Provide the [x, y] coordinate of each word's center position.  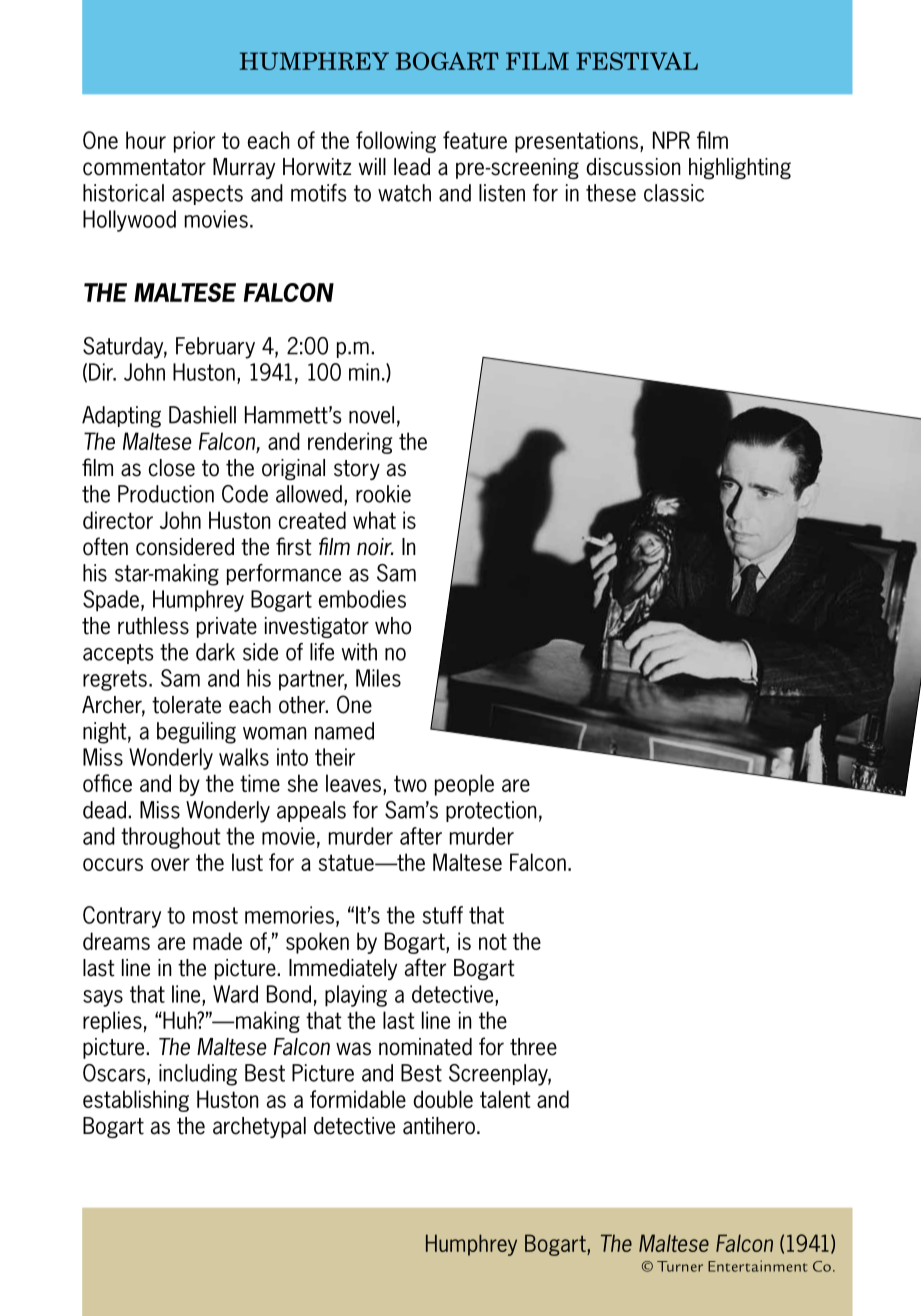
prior [194, 142]
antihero [439, 1126]
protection [491, 811]
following [396, 142]
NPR [671, 140]
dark [215, 652]
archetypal [259, 1127]
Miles [378, 678]
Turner [680, 1266]
